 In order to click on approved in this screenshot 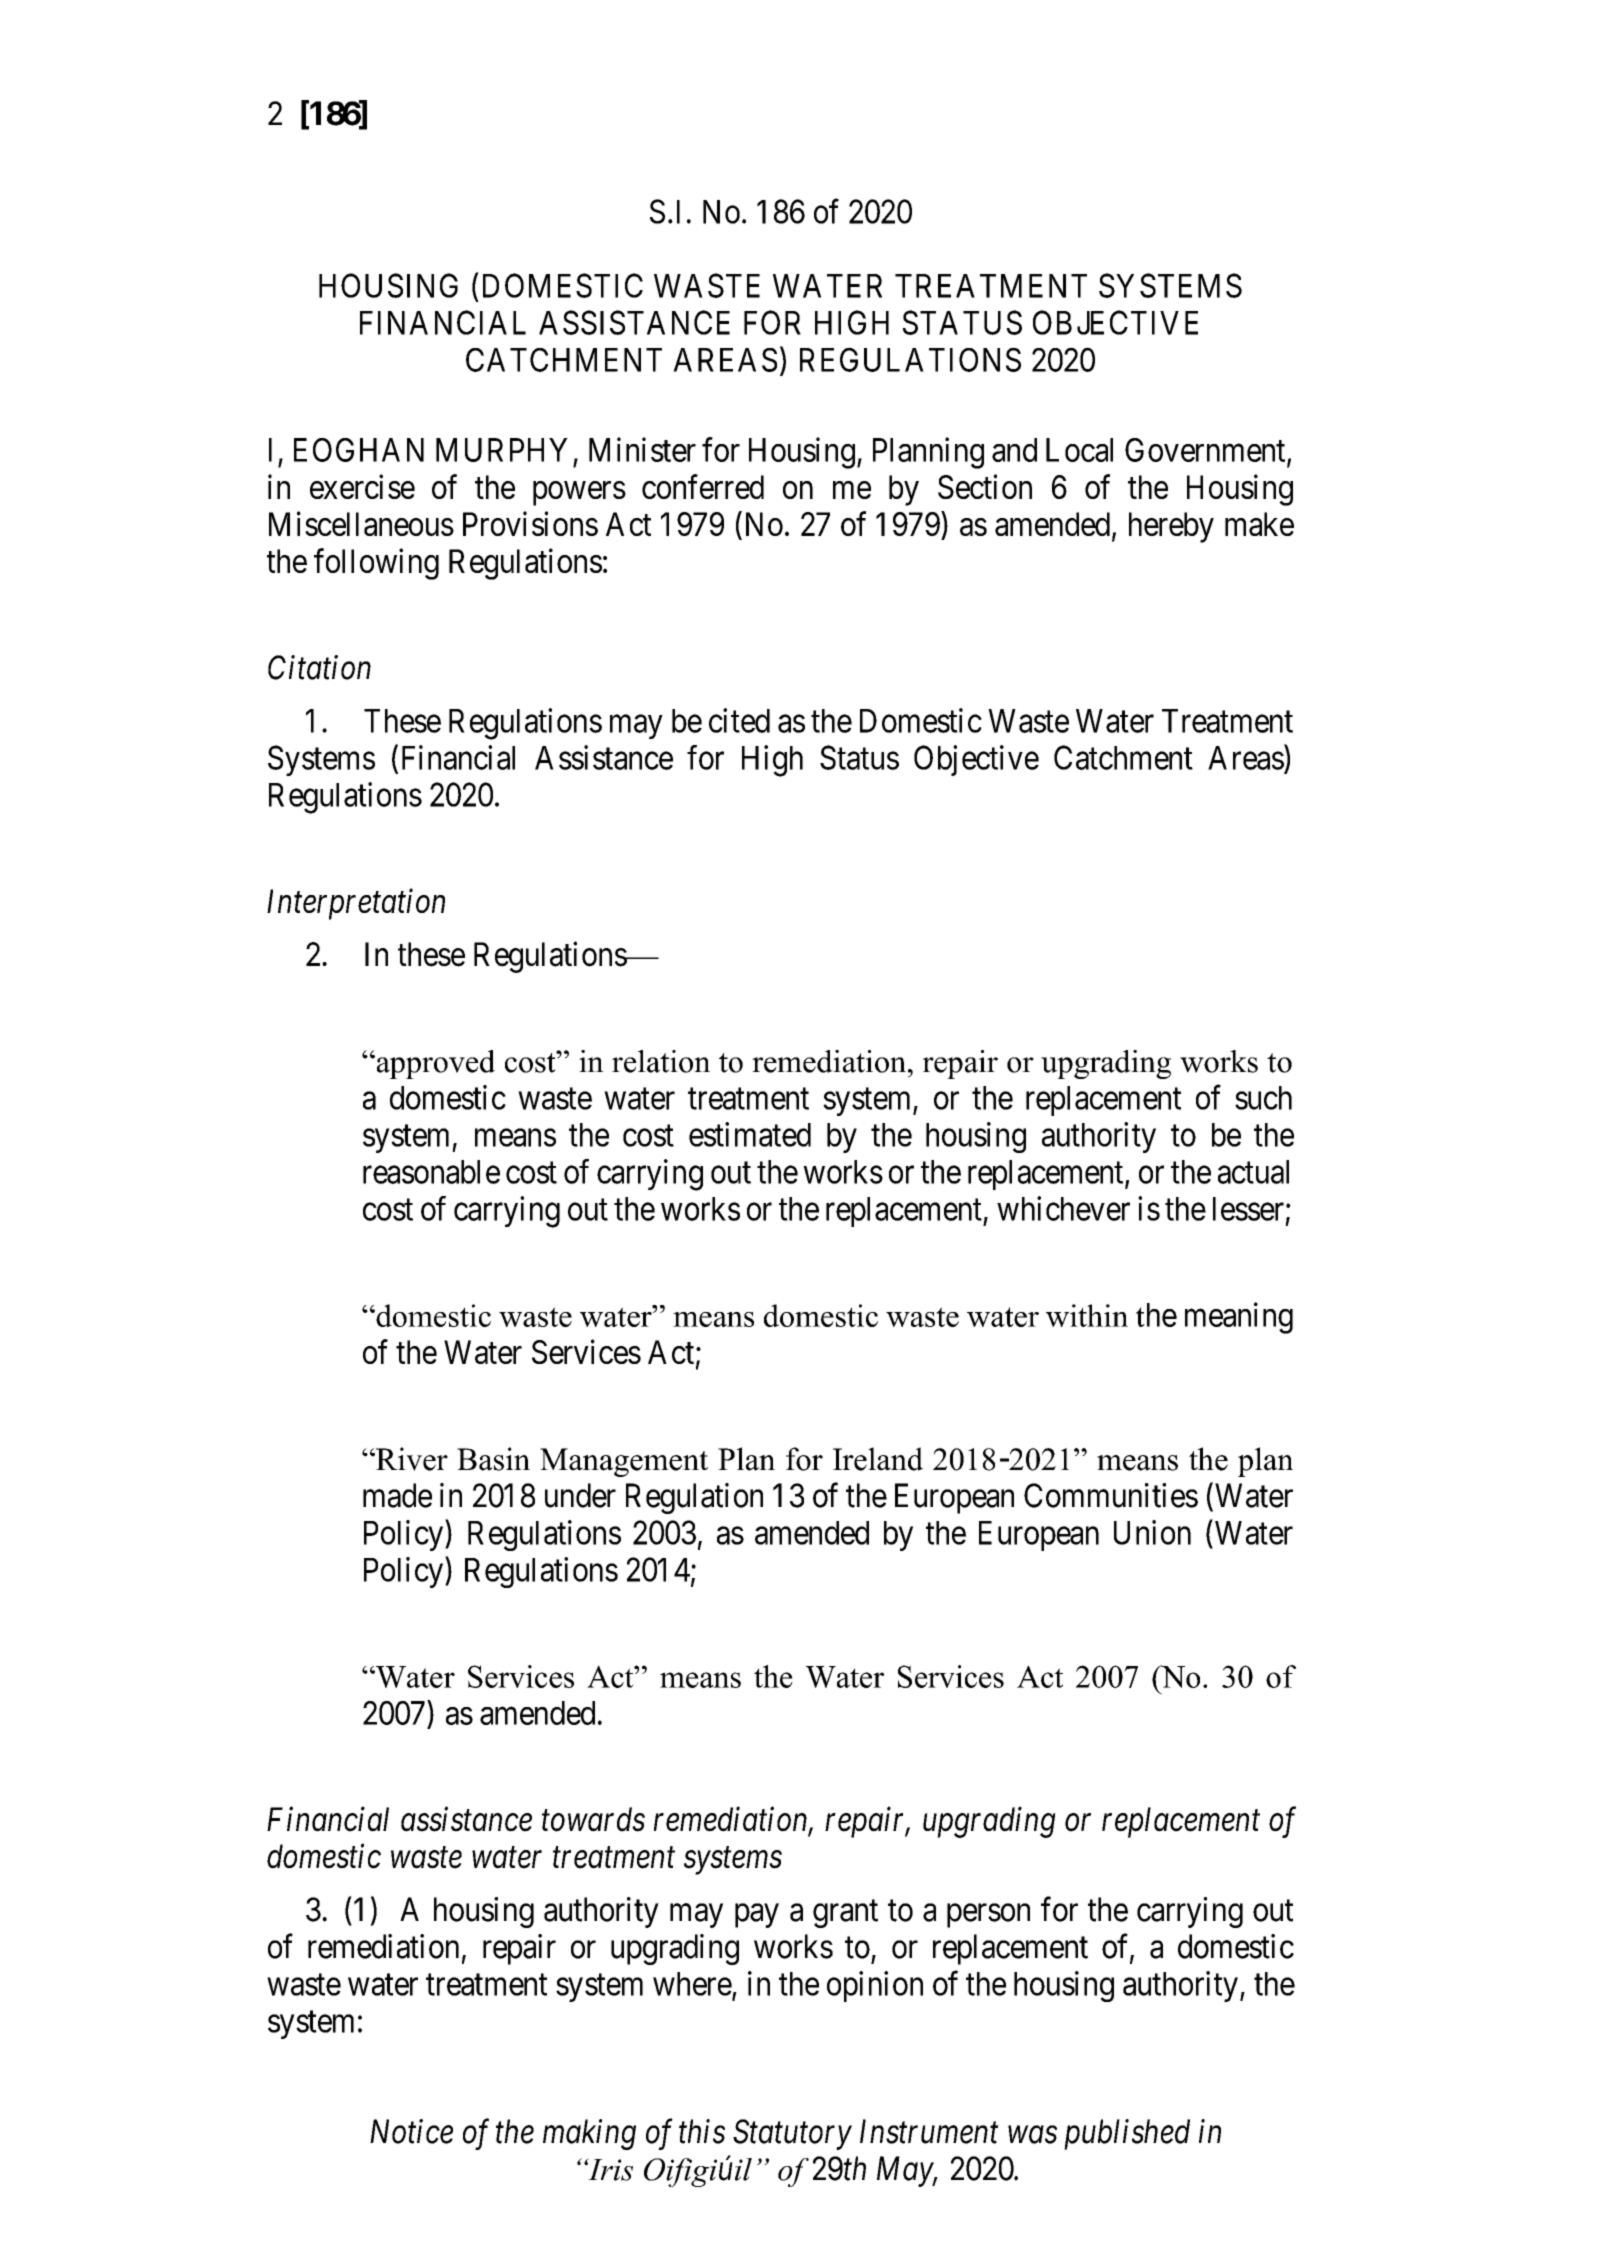, I will do `click(434, 1064)`.
